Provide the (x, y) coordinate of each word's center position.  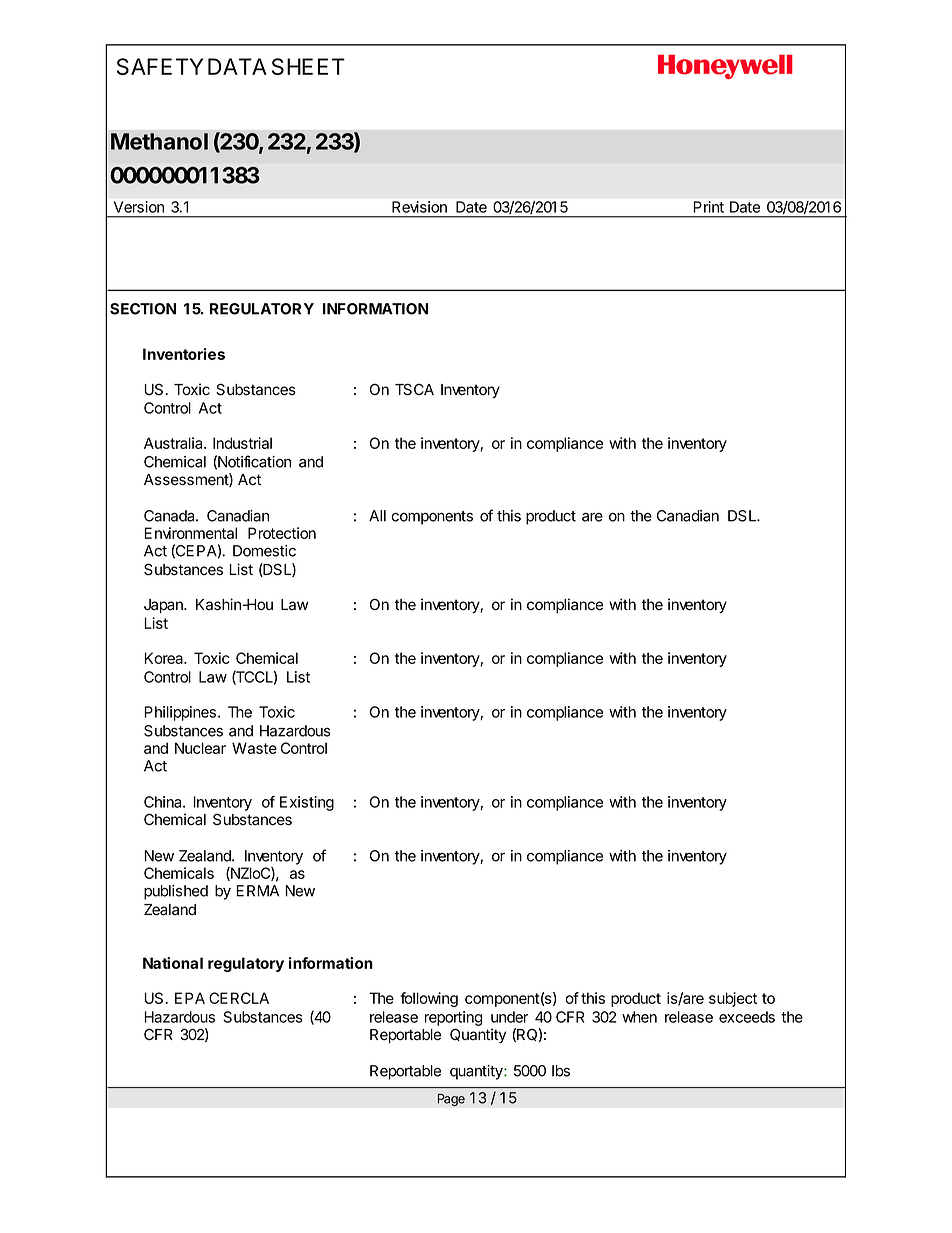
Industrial (242, 443)
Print (709, 207)
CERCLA (239, 998)
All (377, 516)
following (429, 999)
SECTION (143, 309)
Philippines (180, 713)
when (639, 1017)
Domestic (264, 551)
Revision (419, 207)
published (176, 892)
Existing (307, 803)
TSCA (414, 389)
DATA (237, 66)
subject (733, 999)
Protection (282, 533)
